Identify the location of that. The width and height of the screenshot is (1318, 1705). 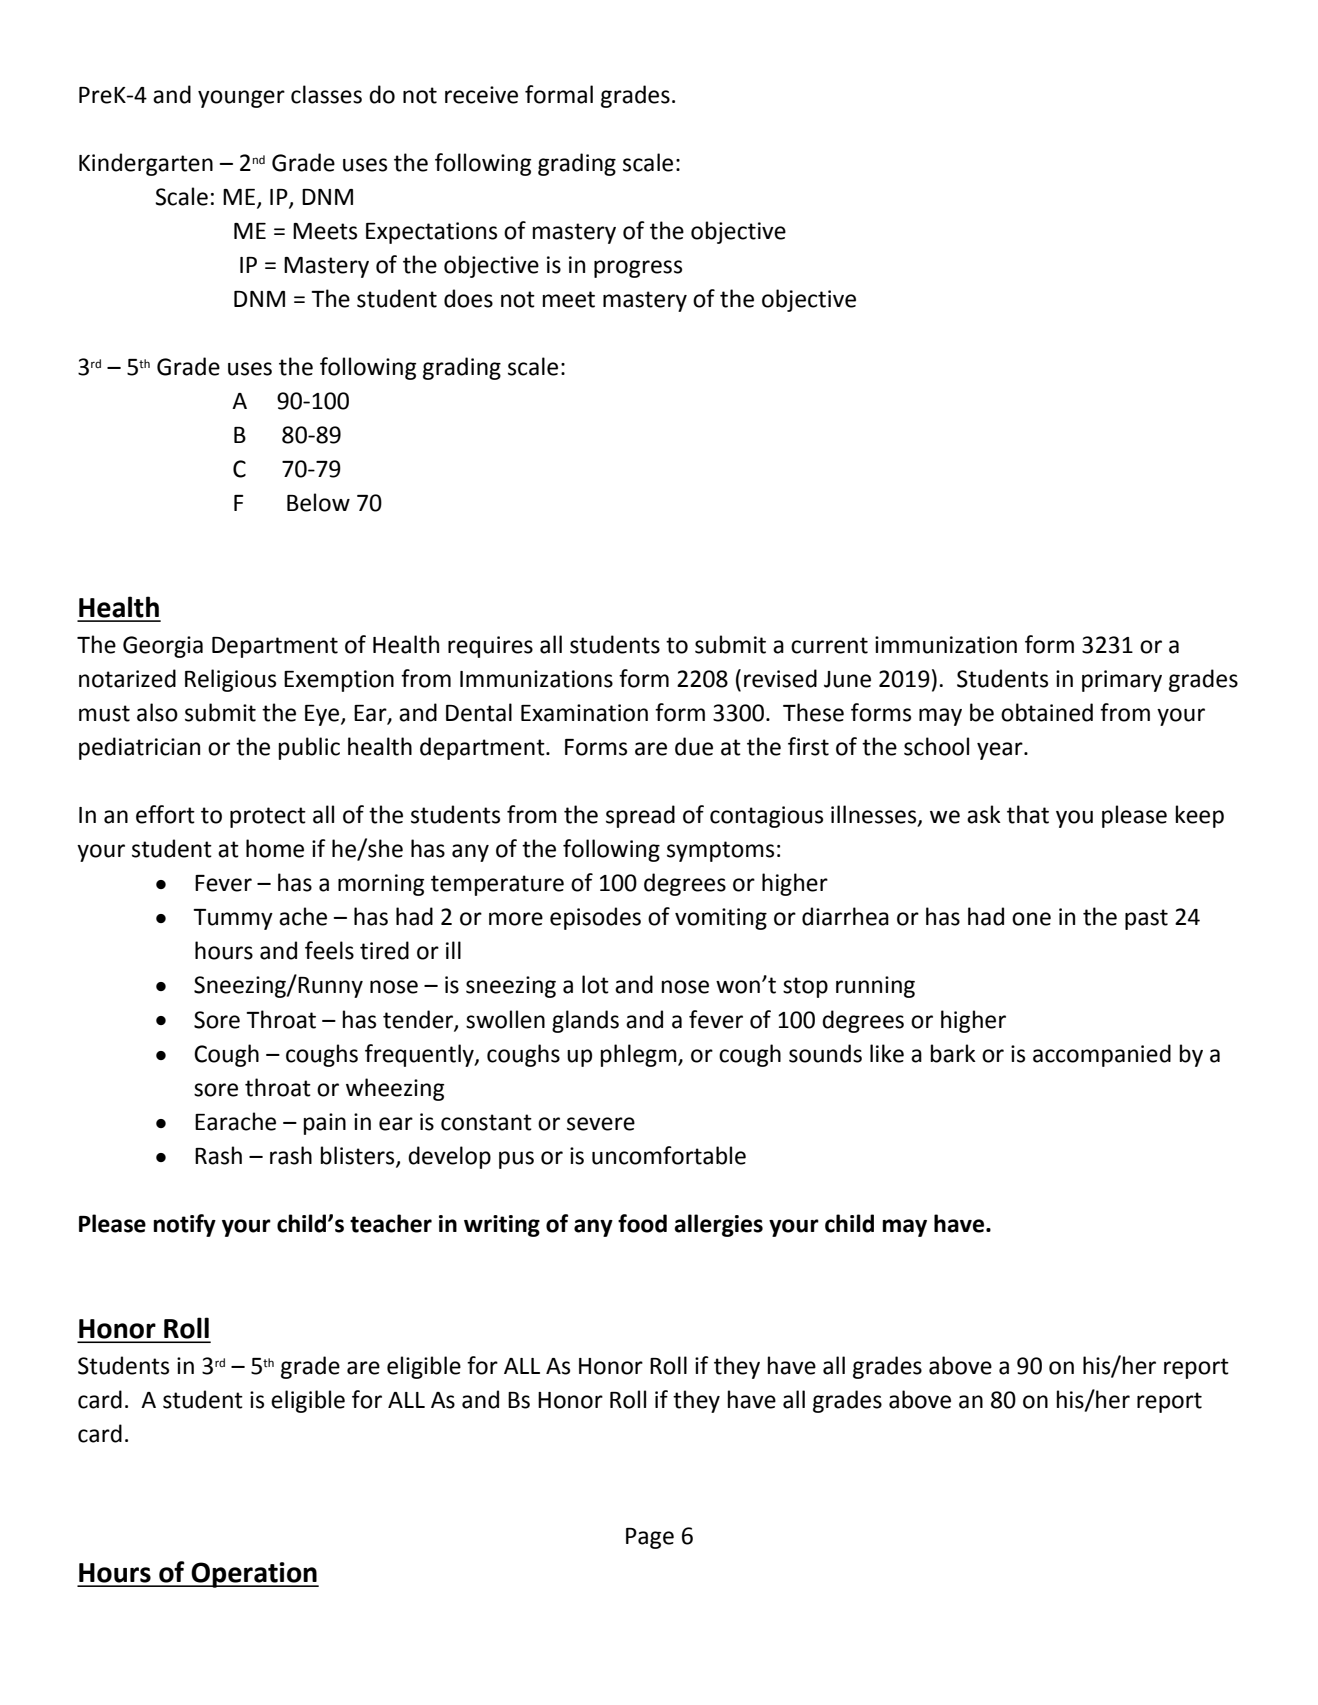
(1028, 814).
